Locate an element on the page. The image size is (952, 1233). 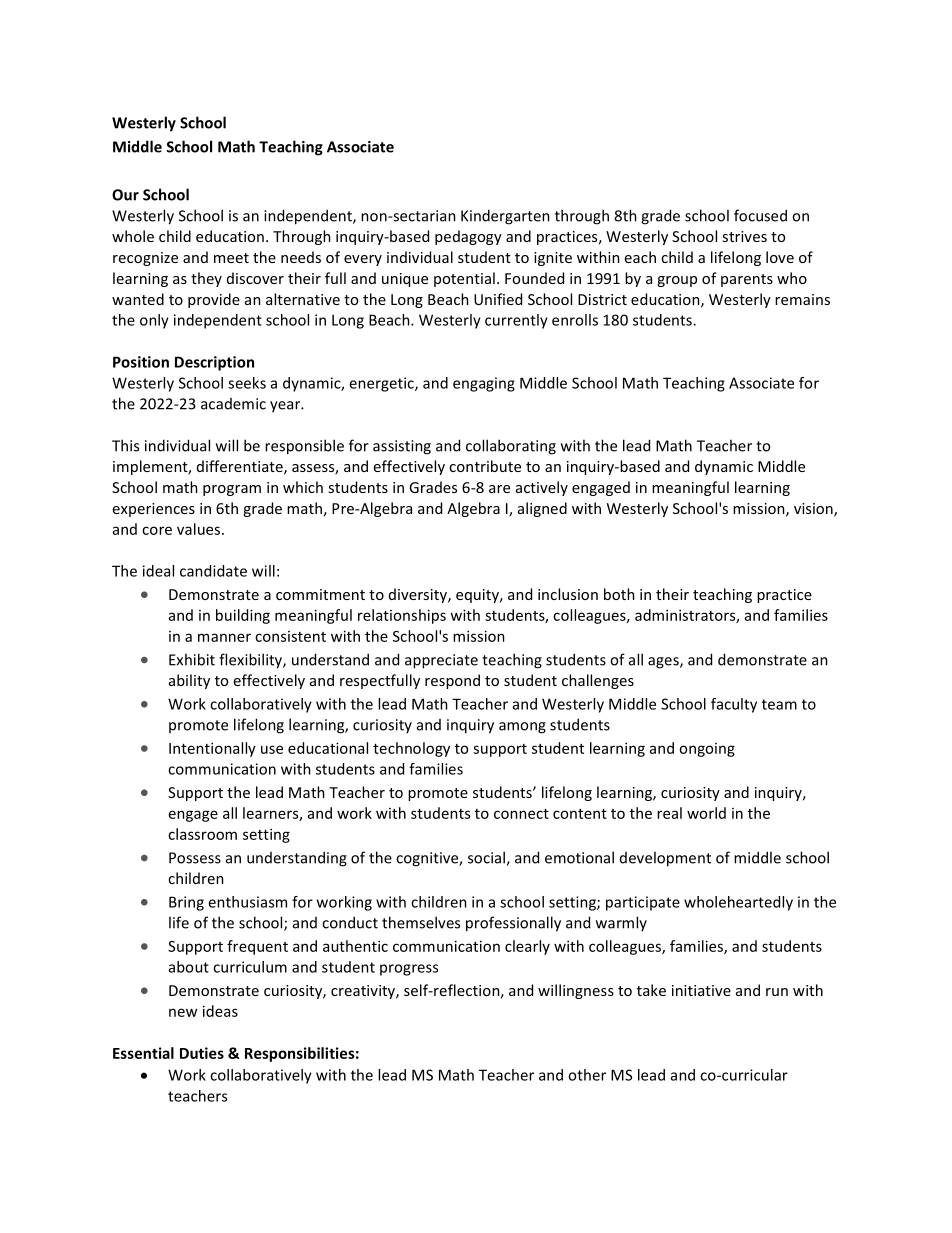
strives is located at coordinates (744, 236).
